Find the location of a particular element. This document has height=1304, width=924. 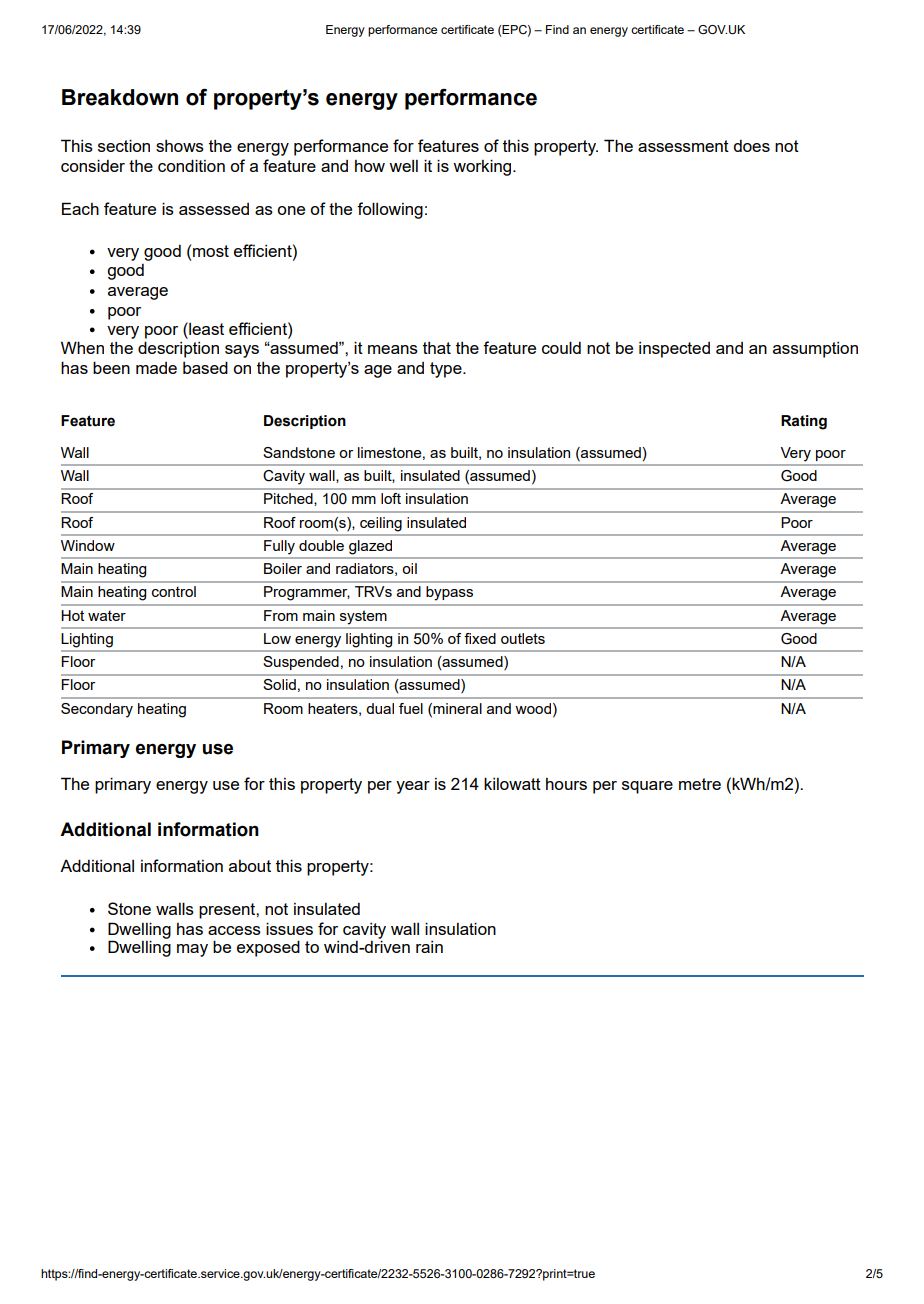

metre is located at coordinates (700, 784).
